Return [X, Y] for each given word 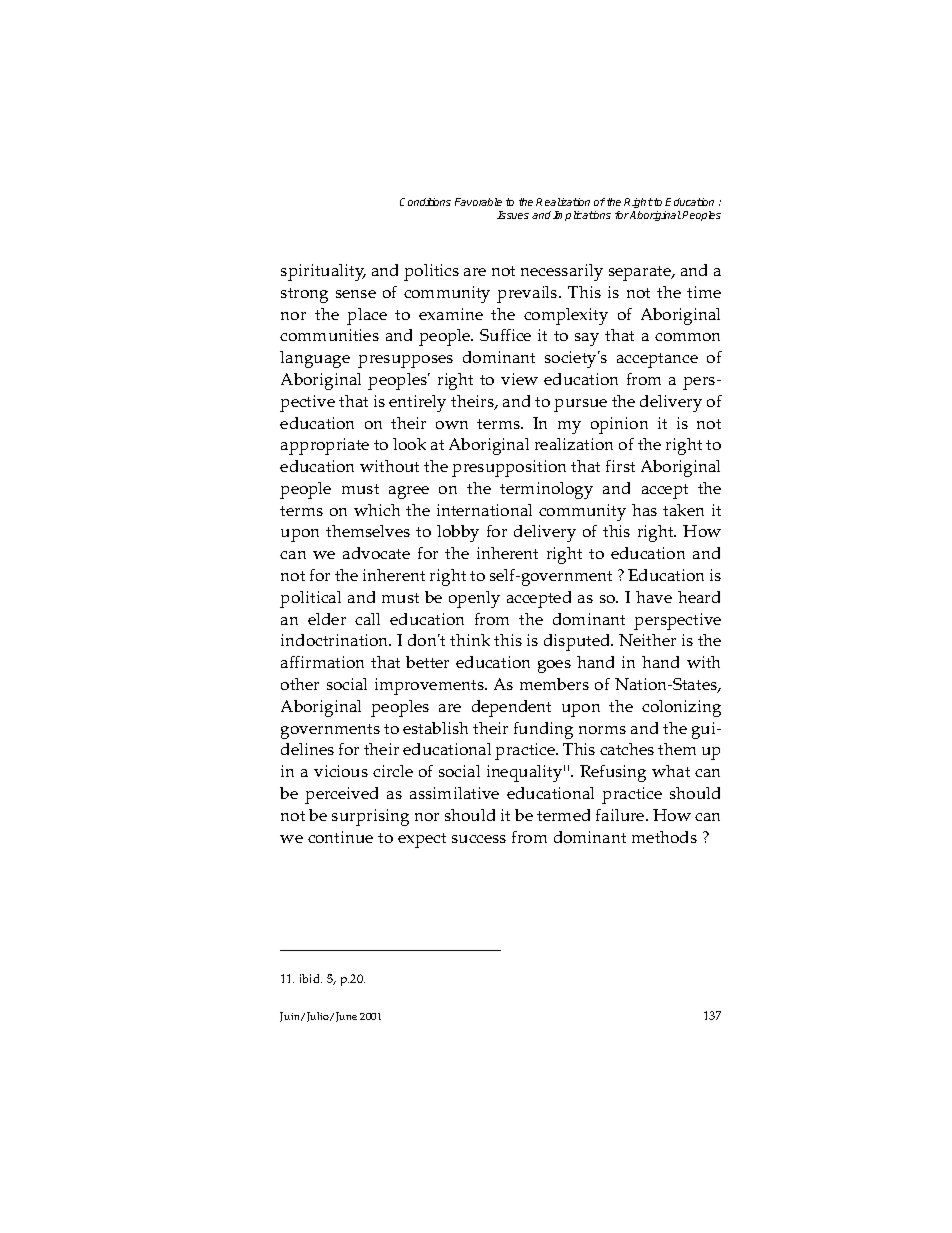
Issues [513, 215]
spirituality [323, 272]
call [367, 619]
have [654, 597]
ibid [311, 978]
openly [474, 599]
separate [641, 273]
